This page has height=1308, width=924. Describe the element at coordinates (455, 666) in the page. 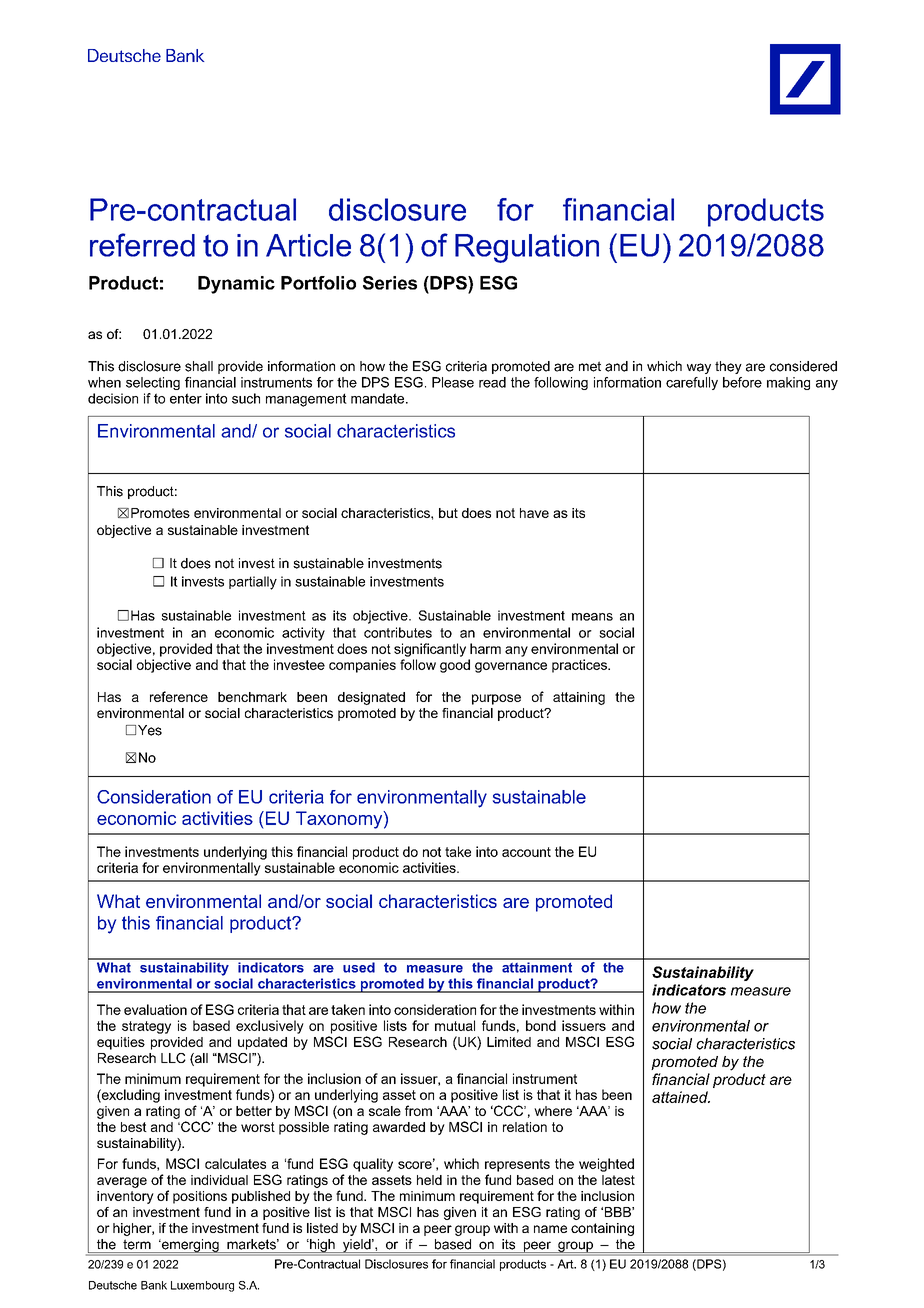

I see `good` at that location.
